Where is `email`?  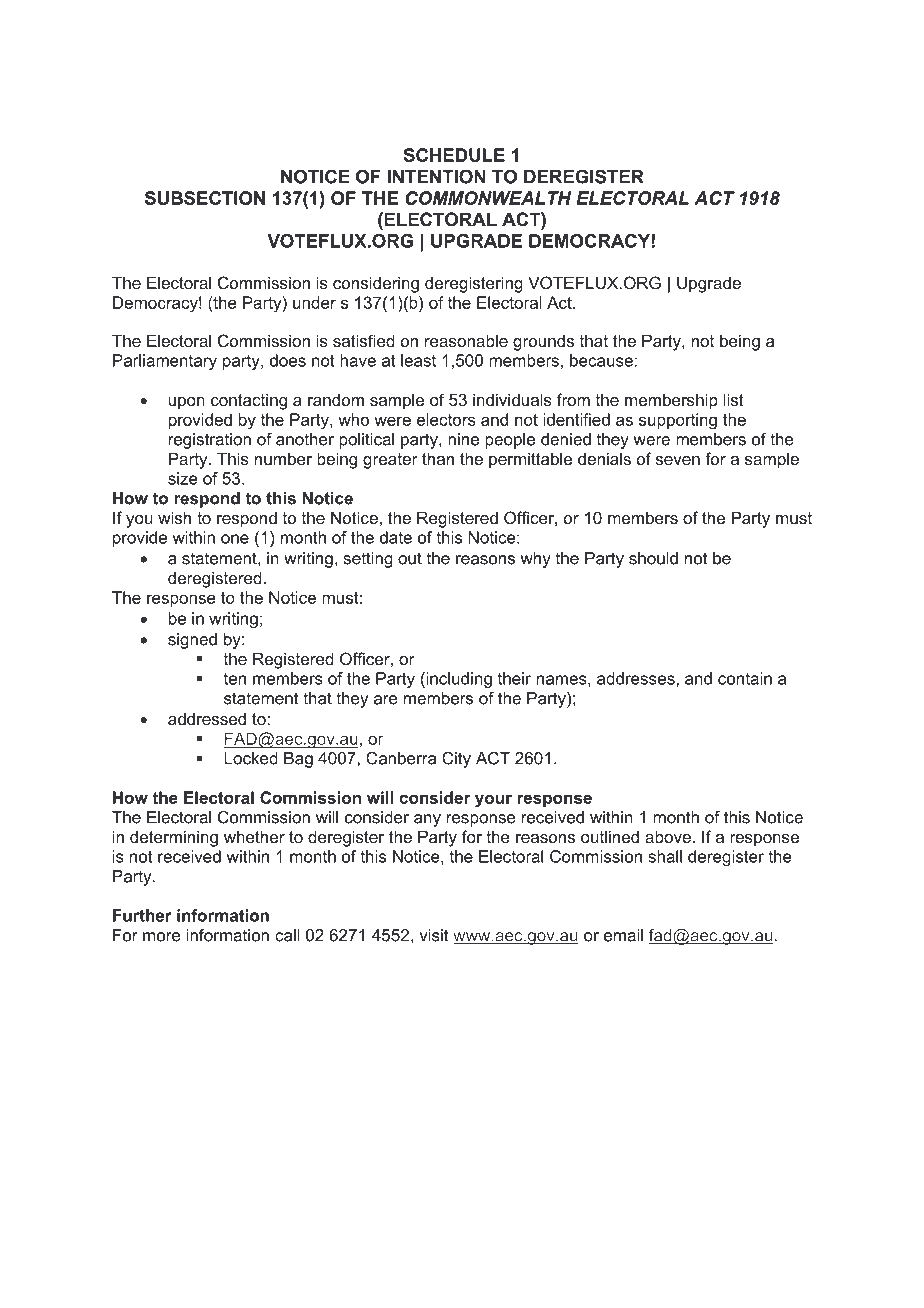
email is located at coordinates (623, 935).
